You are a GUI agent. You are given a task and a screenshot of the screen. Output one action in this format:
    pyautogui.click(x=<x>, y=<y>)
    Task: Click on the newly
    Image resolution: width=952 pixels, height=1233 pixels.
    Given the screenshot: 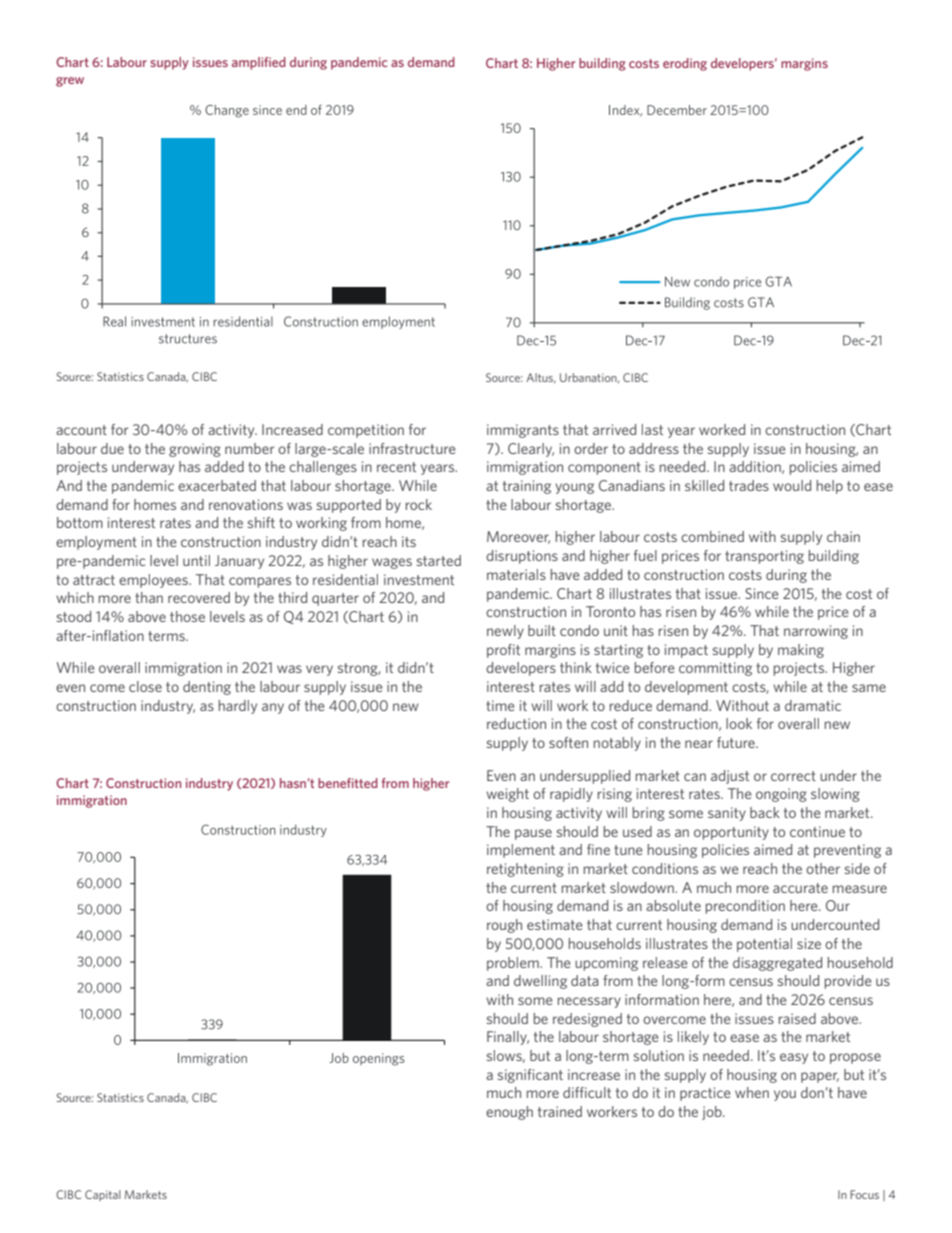 What is the action you would take?
    pyautogui.click(x=505, y=632)
